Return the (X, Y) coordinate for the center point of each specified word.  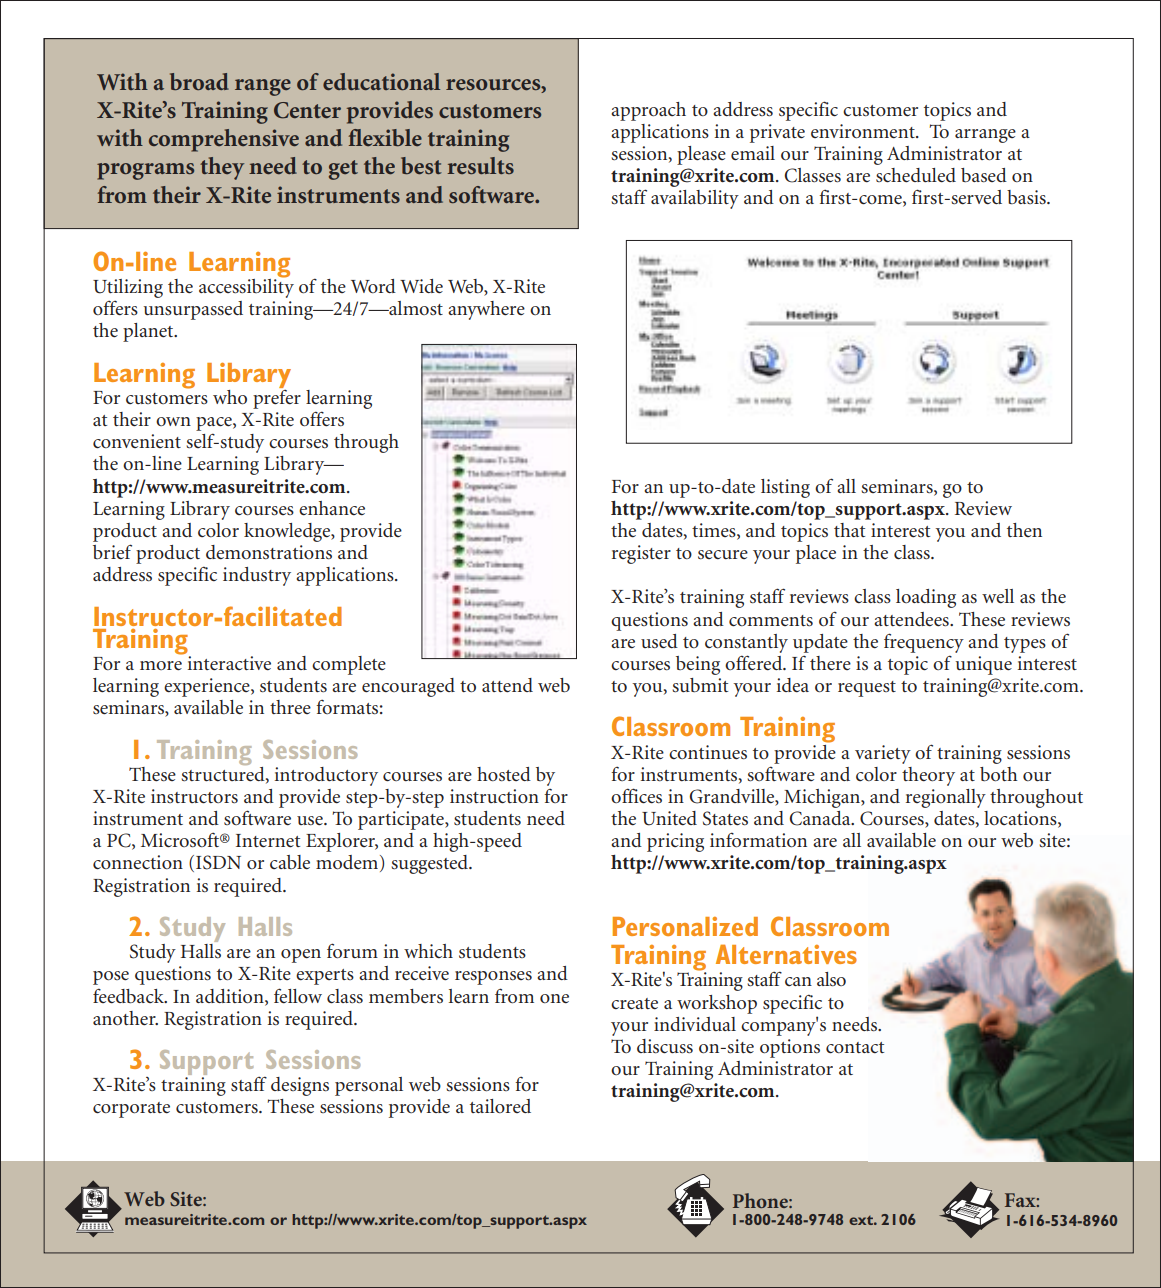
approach (648, 111)
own (173, 421)
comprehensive (224, 140)
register (641, 554)
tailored (500, 1106)
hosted (504, 774)
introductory (326, 776)
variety (883, 754)
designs (300, 1086)
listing (785, 488)
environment (864, 131)
